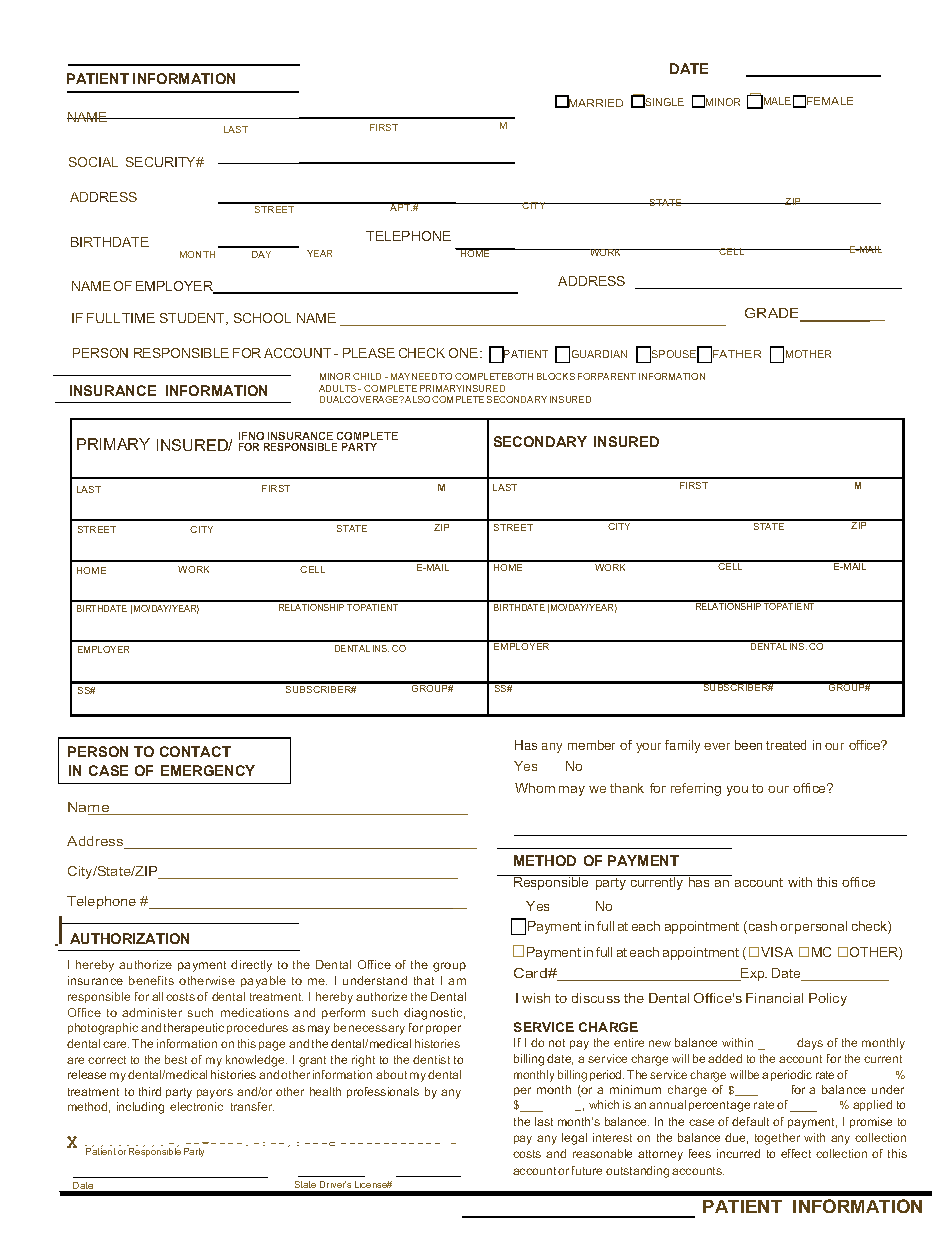 This image has height=1233, width=952. What do you see at coordinates (93, 162) in the image?
I see `SOCIAL` at bounding box center [93, 162].
